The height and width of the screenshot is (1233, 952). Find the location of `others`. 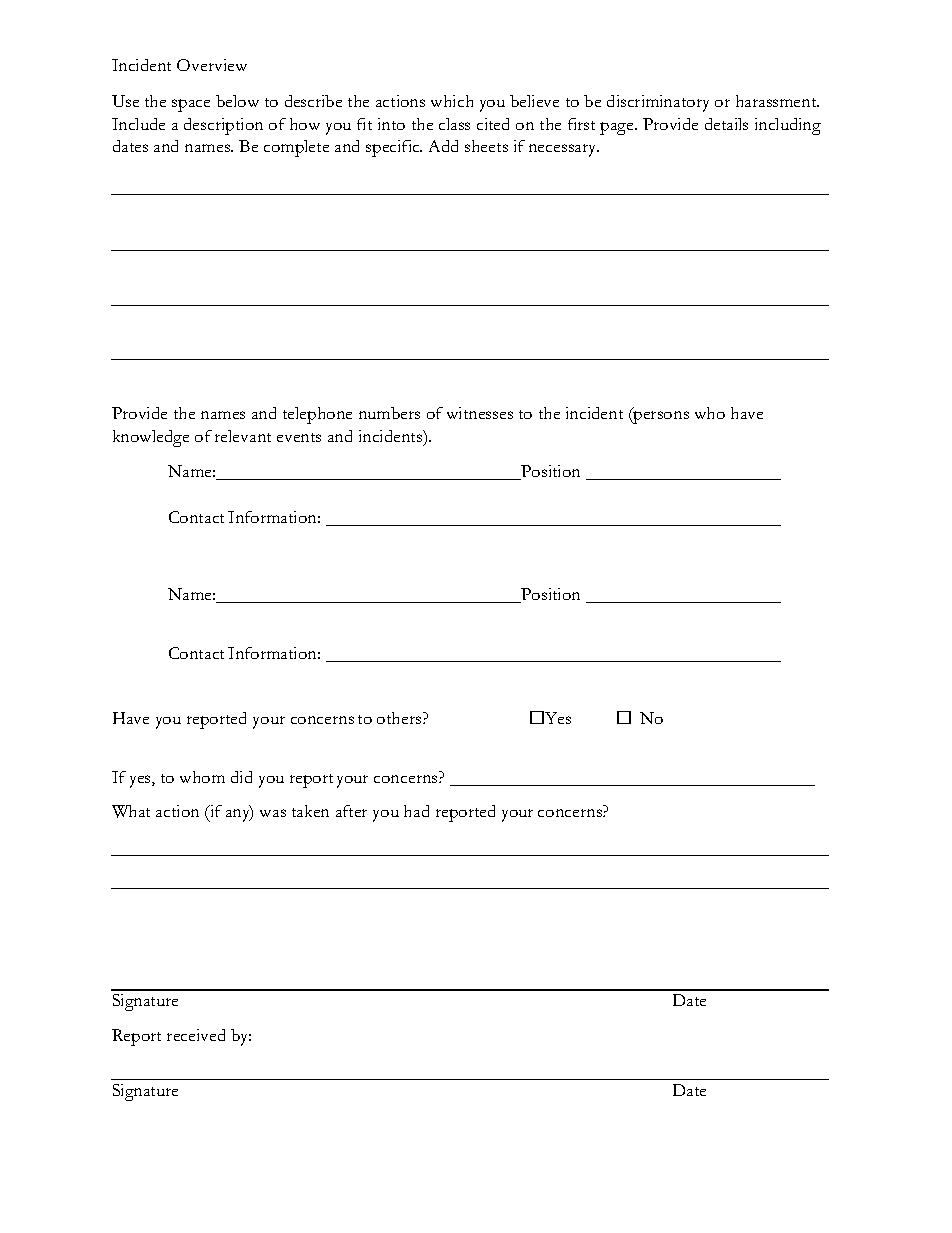

others is located at coordinates (400, 718).
